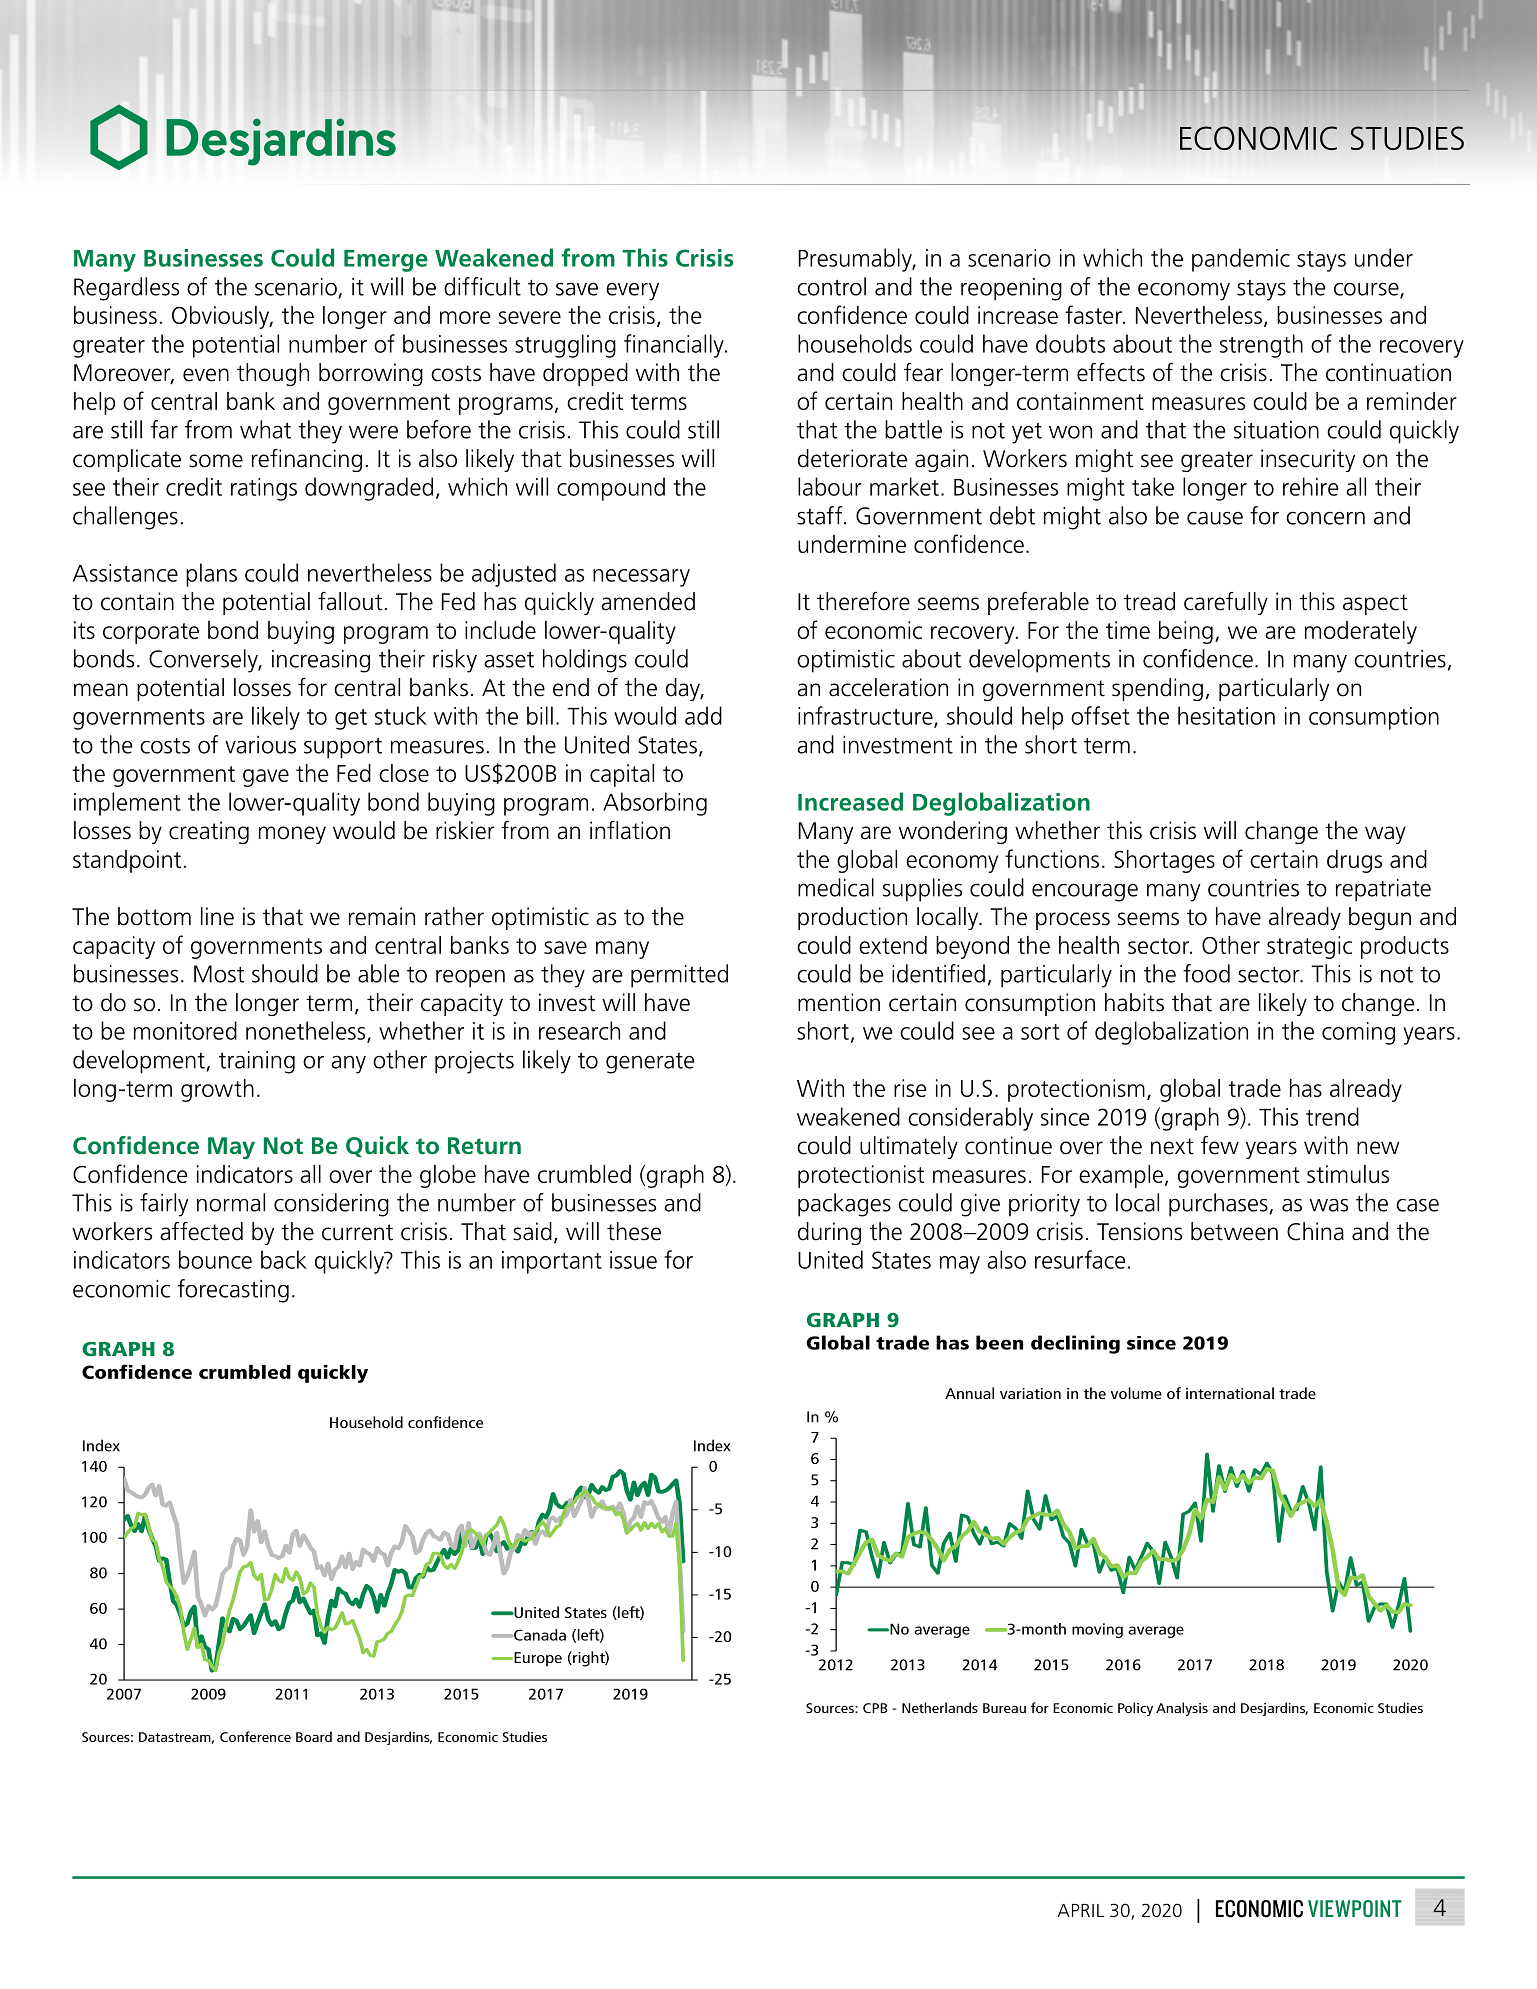 Image resolution: width=1537 pixels, height=1989 pixels. I want to click on Absorbing, so click(655, 804).
